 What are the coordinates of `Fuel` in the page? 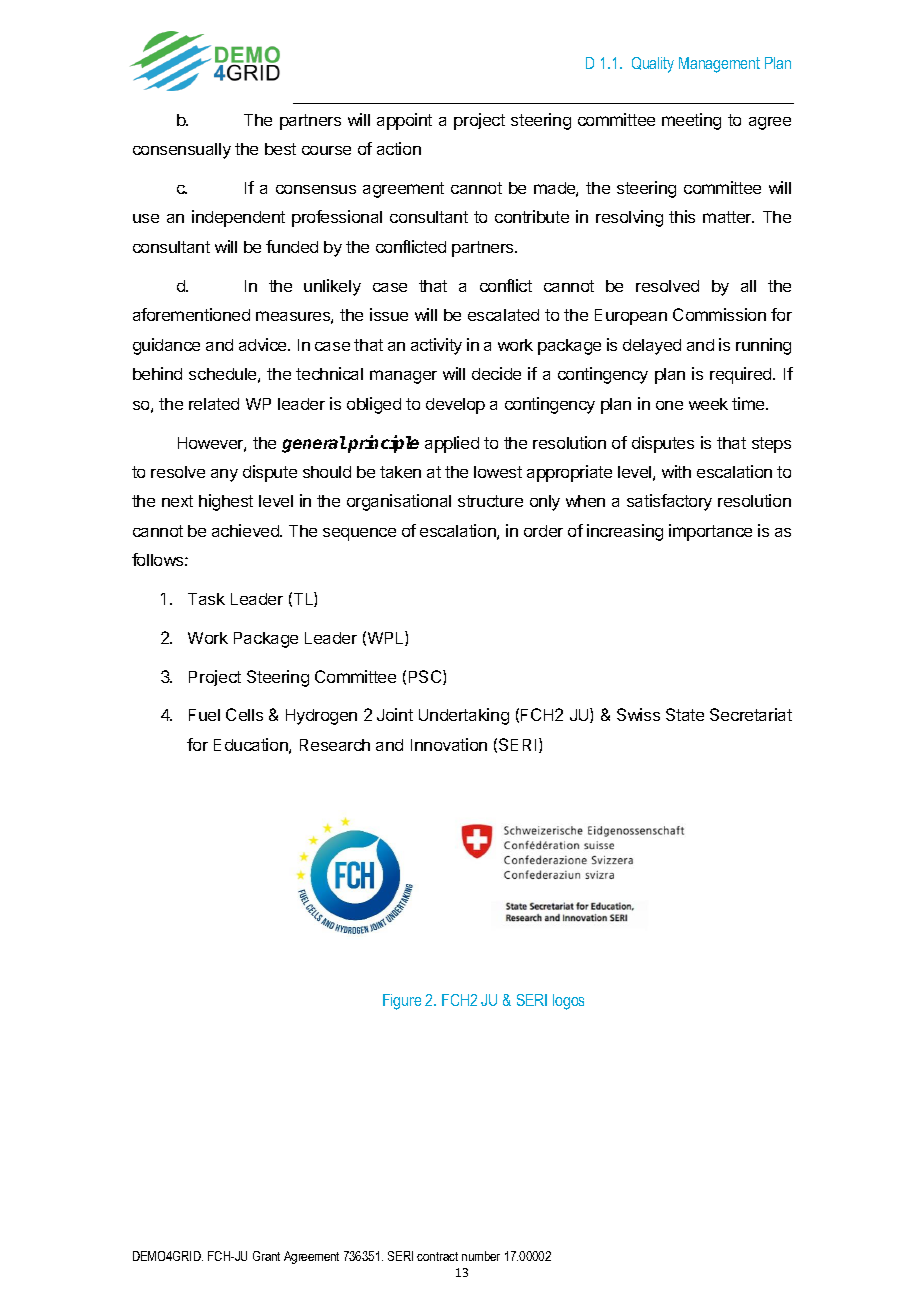 It's located at (204, 715).
